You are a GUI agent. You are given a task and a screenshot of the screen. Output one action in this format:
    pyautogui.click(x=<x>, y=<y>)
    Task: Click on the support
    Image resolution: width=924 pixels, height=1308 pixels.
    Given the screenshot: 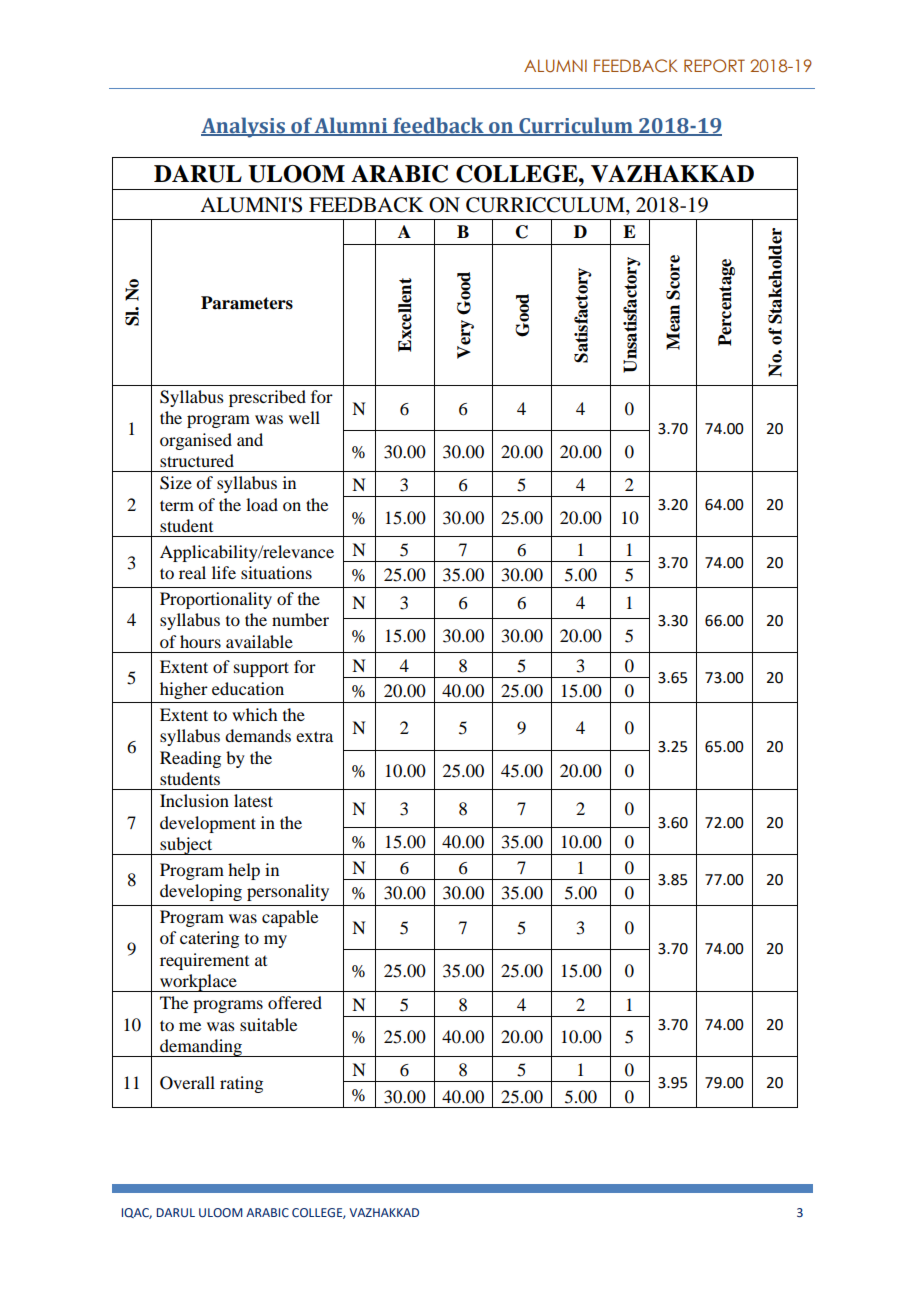 What is the action you would take?
    pyautogui.click(x=261, y=669)
